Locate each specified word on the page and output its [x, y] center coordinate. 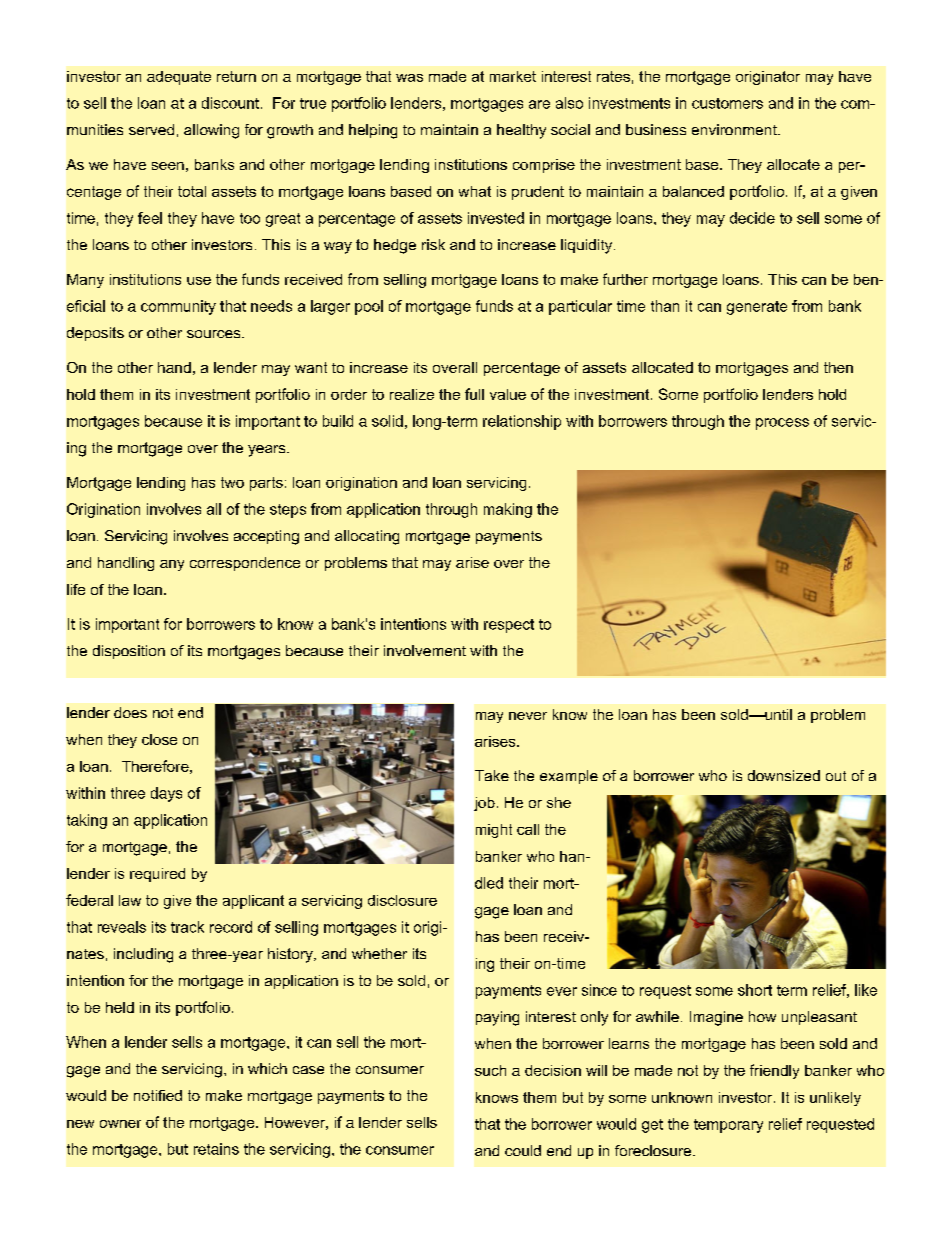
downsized [784, 775]
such [490, 1070]
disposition [129, 652]
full [474, 394]
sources [215, 334]
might [494, 831]
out [836, 776]
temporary [728, 1126]
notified [158, 1095]
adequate [179, 78]
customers [727, 103]
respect [509, 626]
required [157, 875]
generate [757, 308]
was [409, 78]
